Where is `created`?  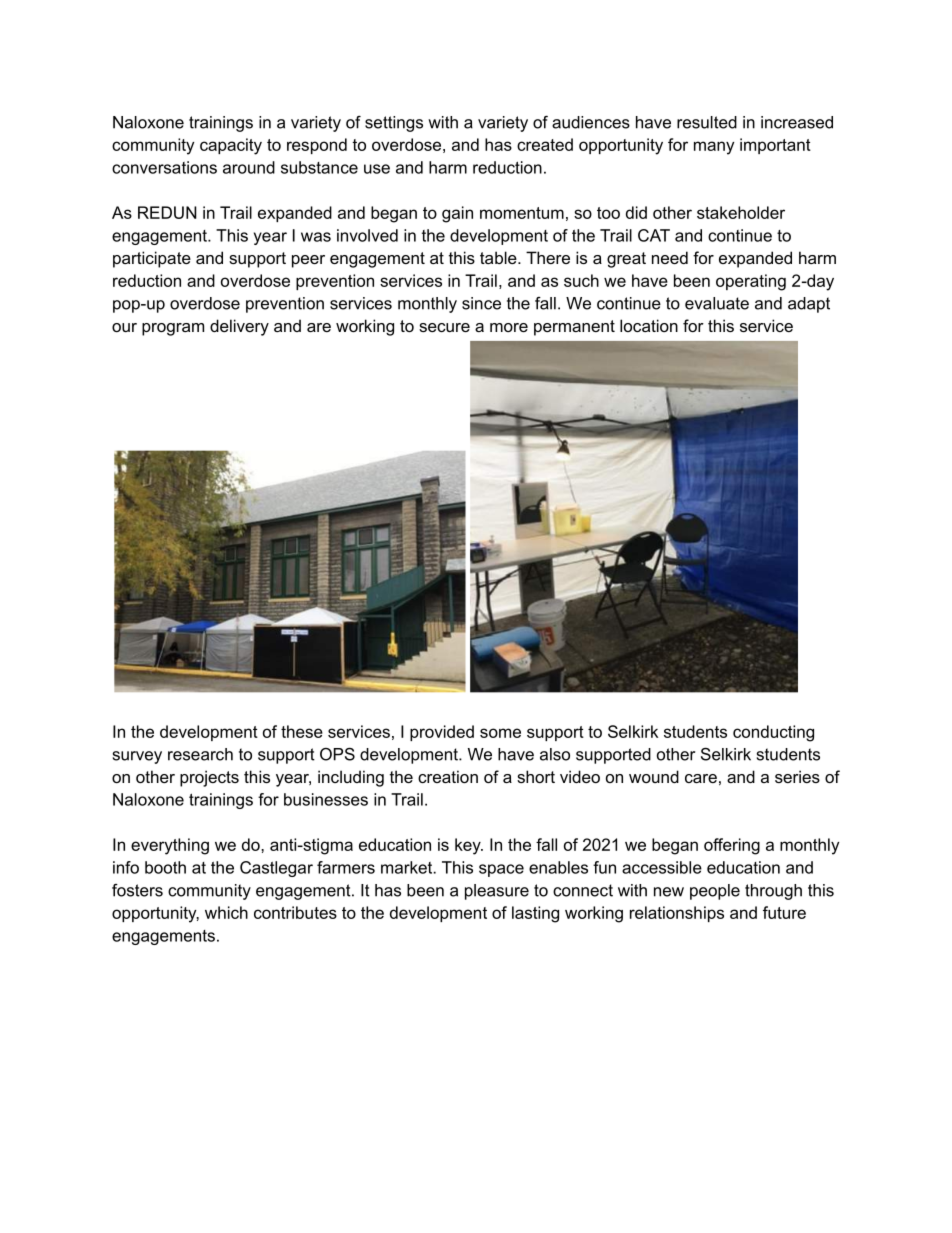 created is located at coordinates (545, 144).
